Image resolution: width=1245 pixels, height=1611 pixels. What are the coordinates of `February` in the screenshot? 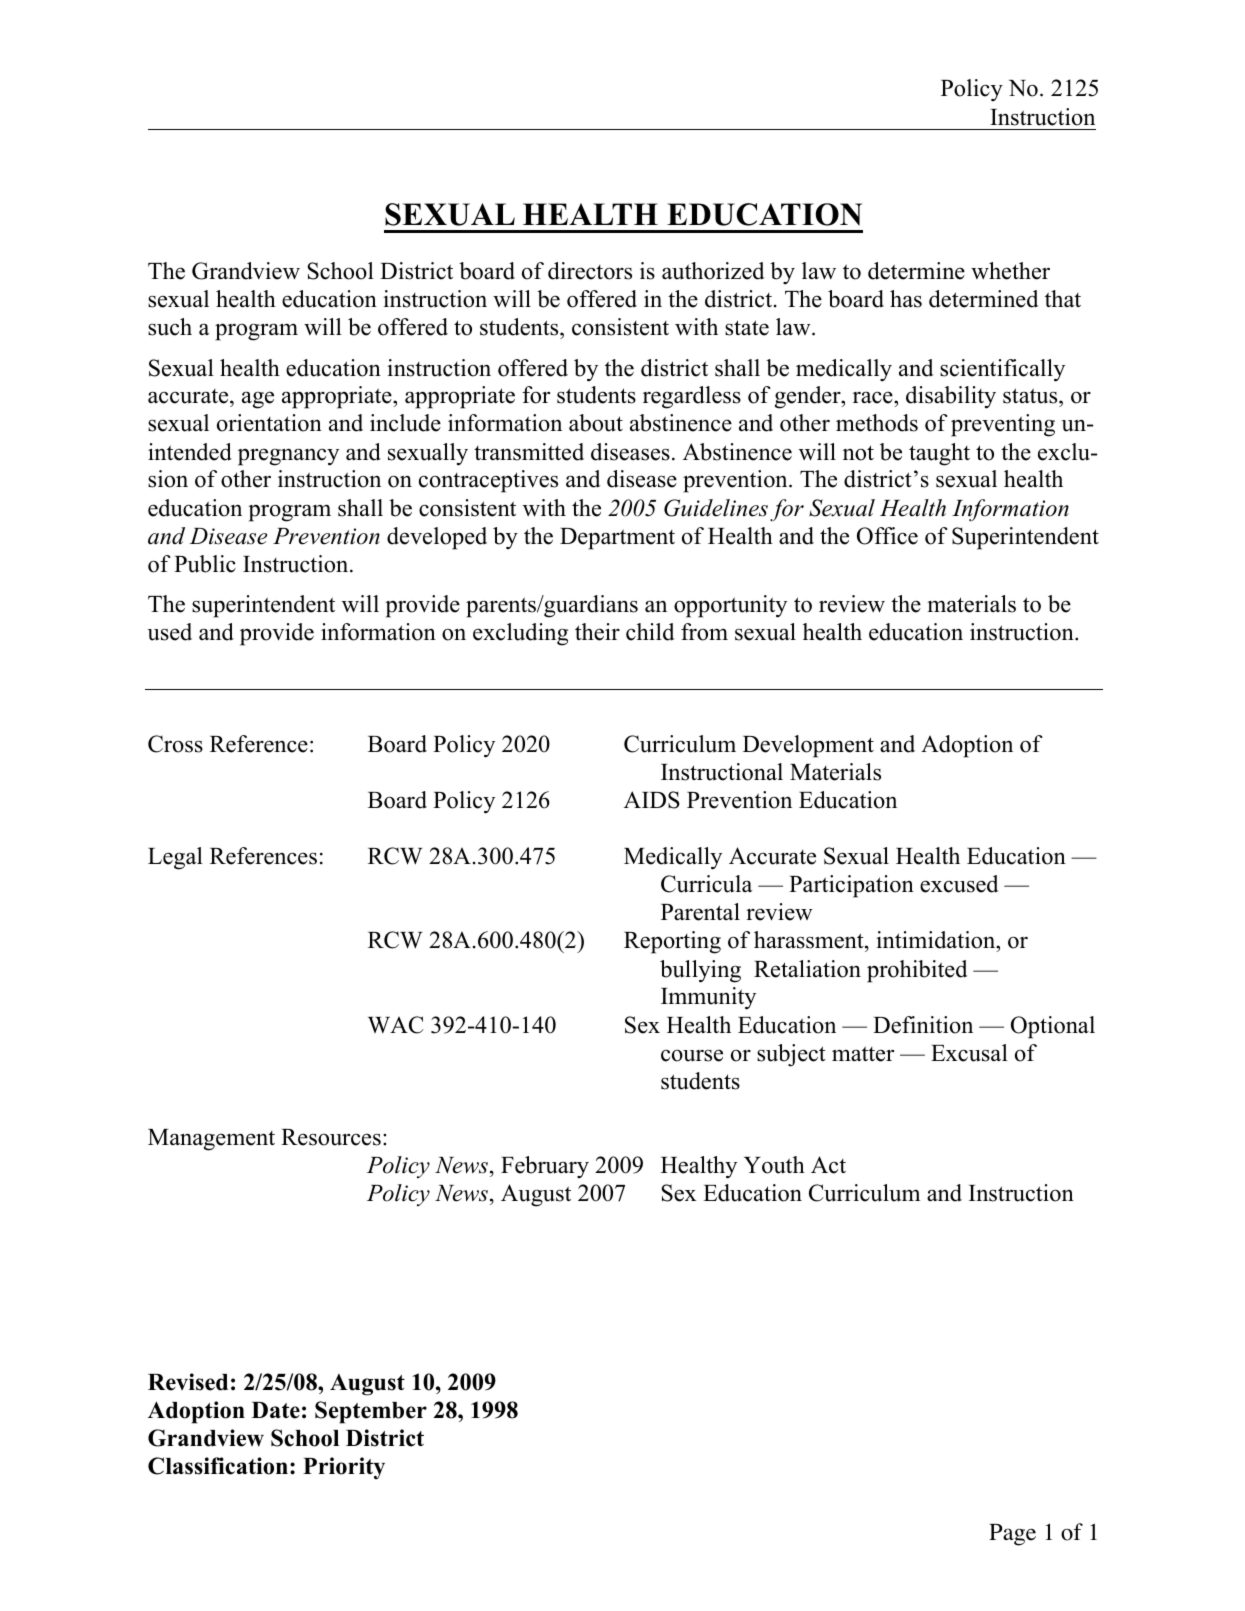 It's located at (545, 1167).
